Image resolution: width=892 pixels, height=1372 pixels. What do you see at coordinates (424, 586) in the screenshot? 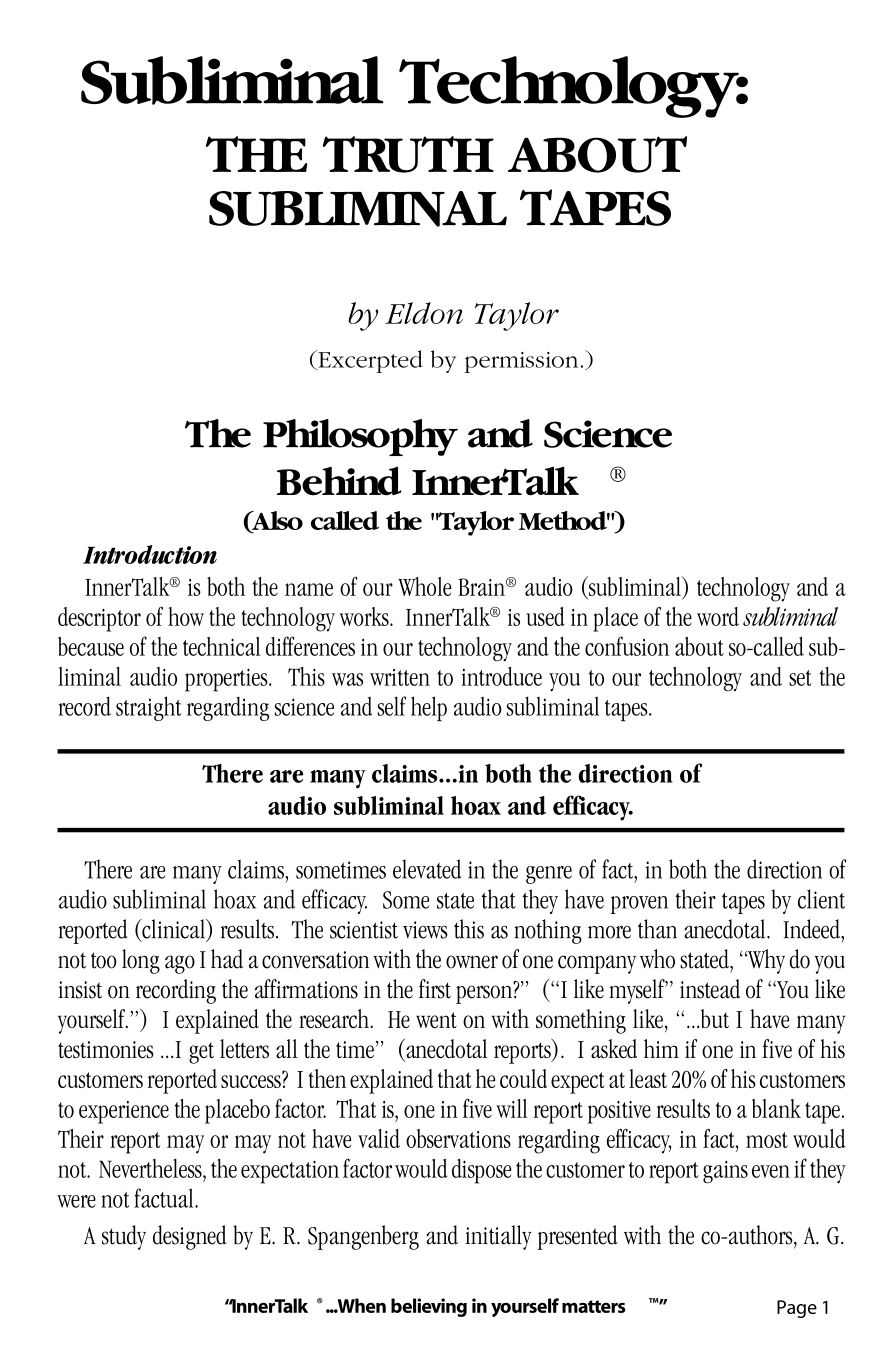
I see `Whole` at bounding box center [424, 586].
